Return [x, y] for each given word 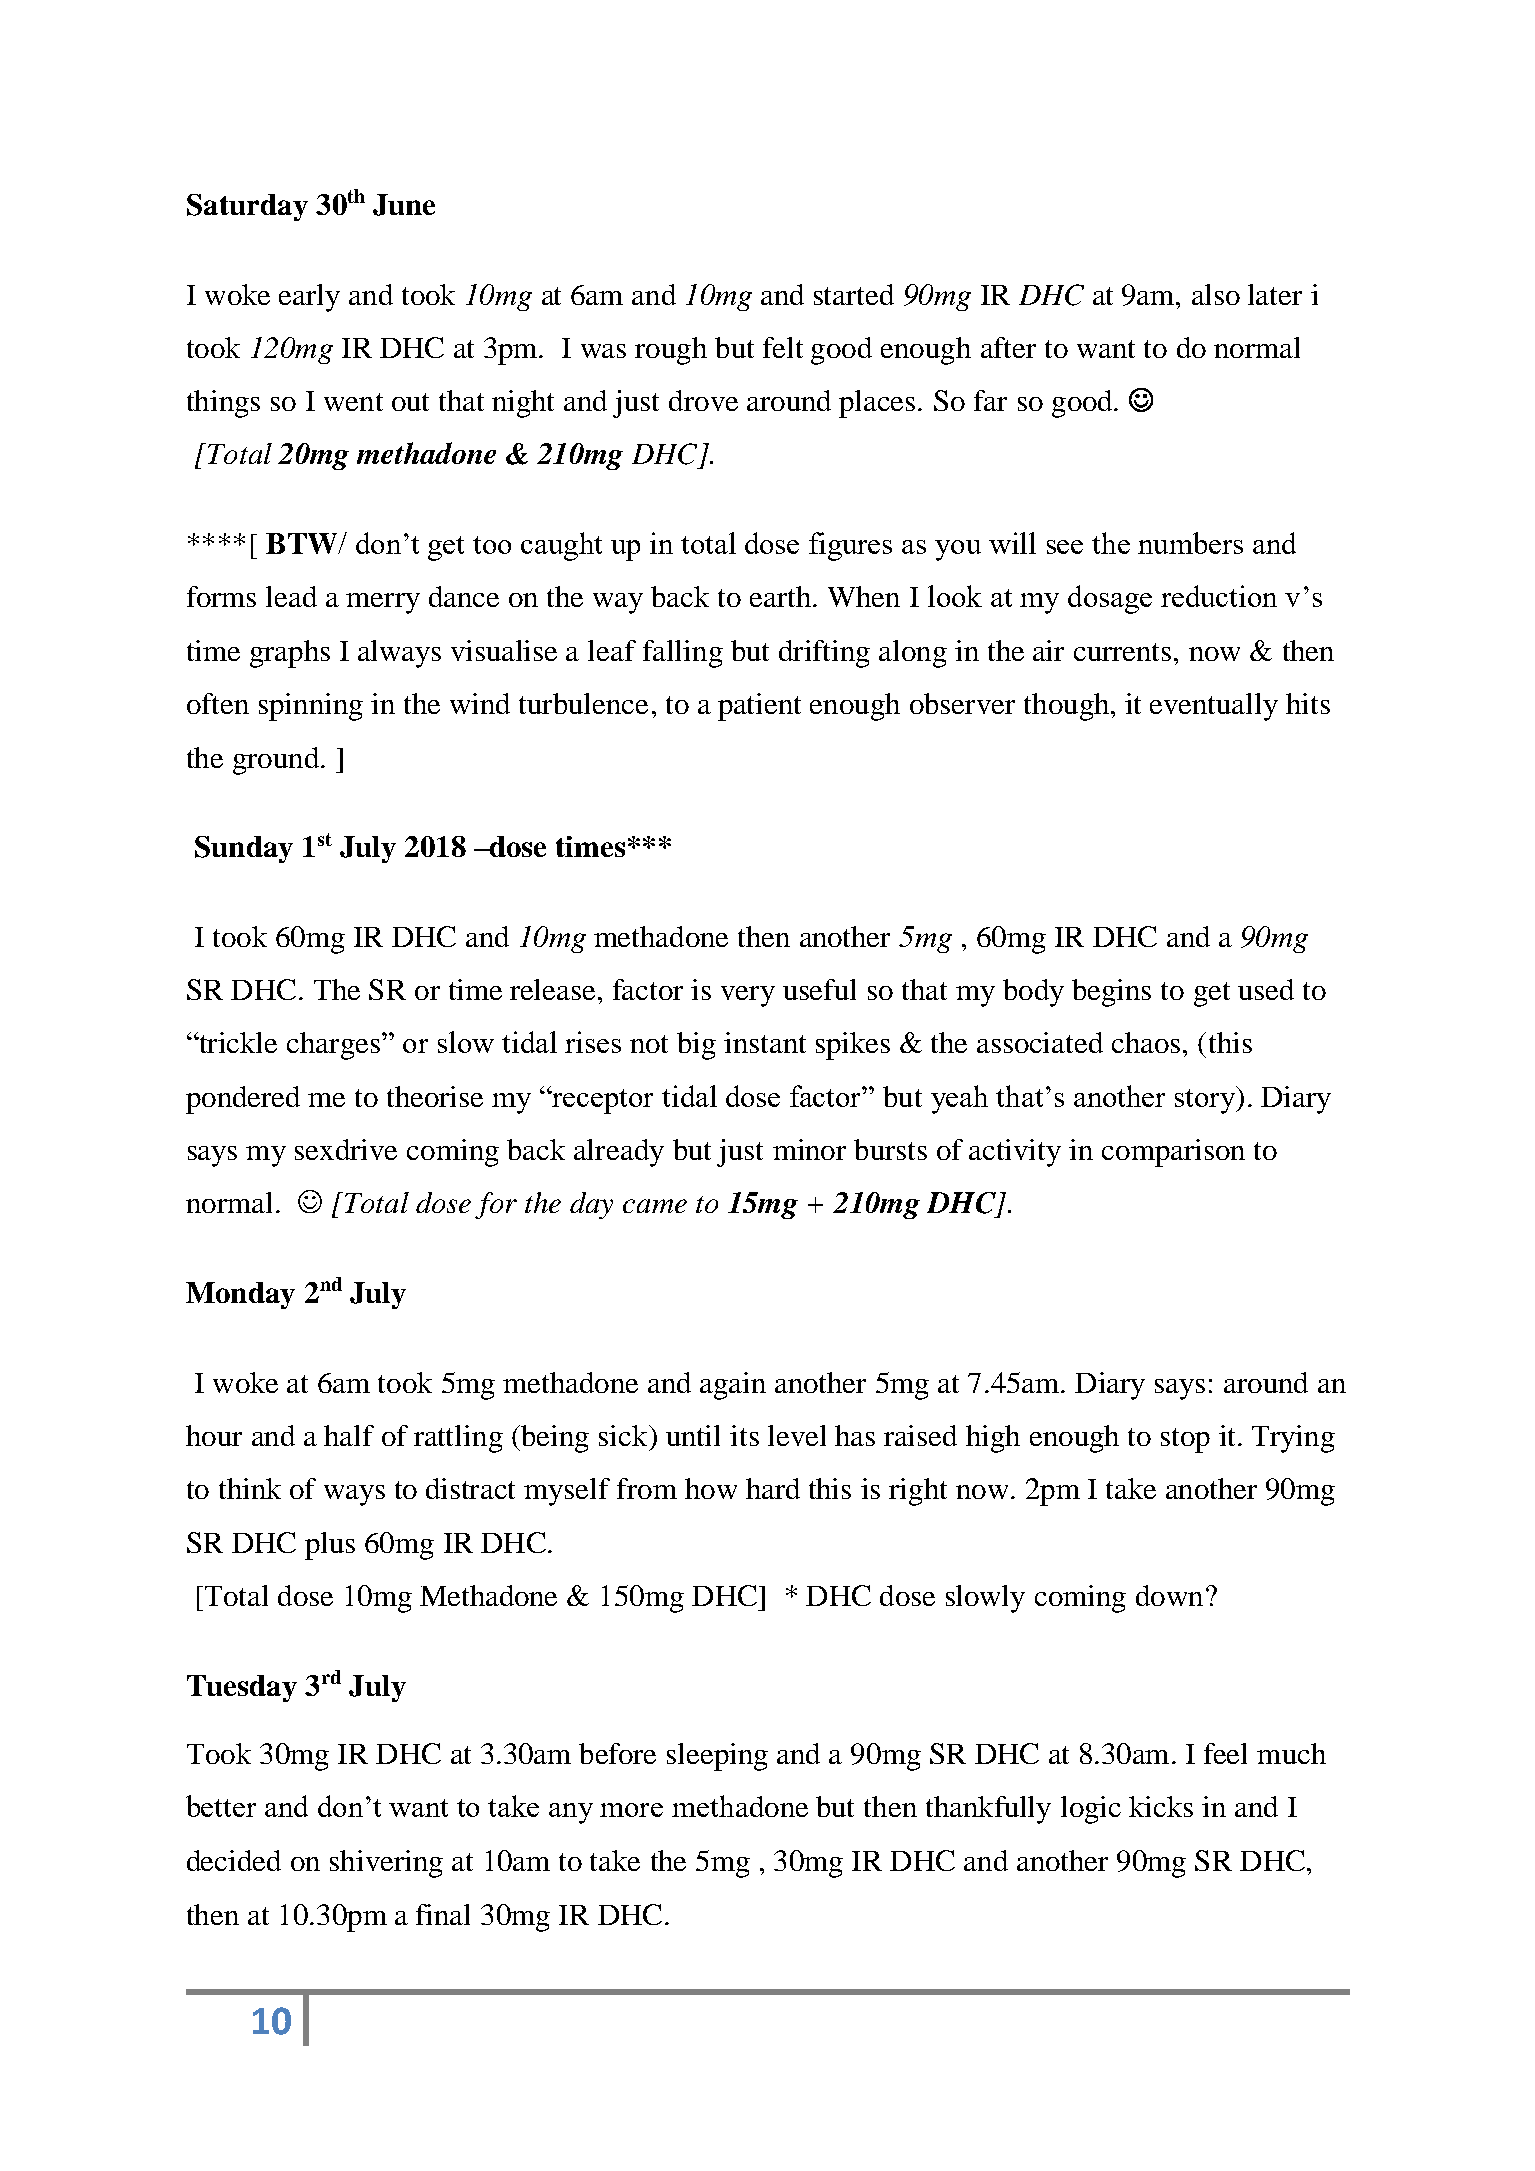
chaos [1146, 1042]
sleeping [717, 1757]
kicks [1161, 1806]
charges [333, 1046]
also [1216, 294]
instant [765, 1042]
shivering [386, 1864]
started [854, 294]
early [309, 298]
